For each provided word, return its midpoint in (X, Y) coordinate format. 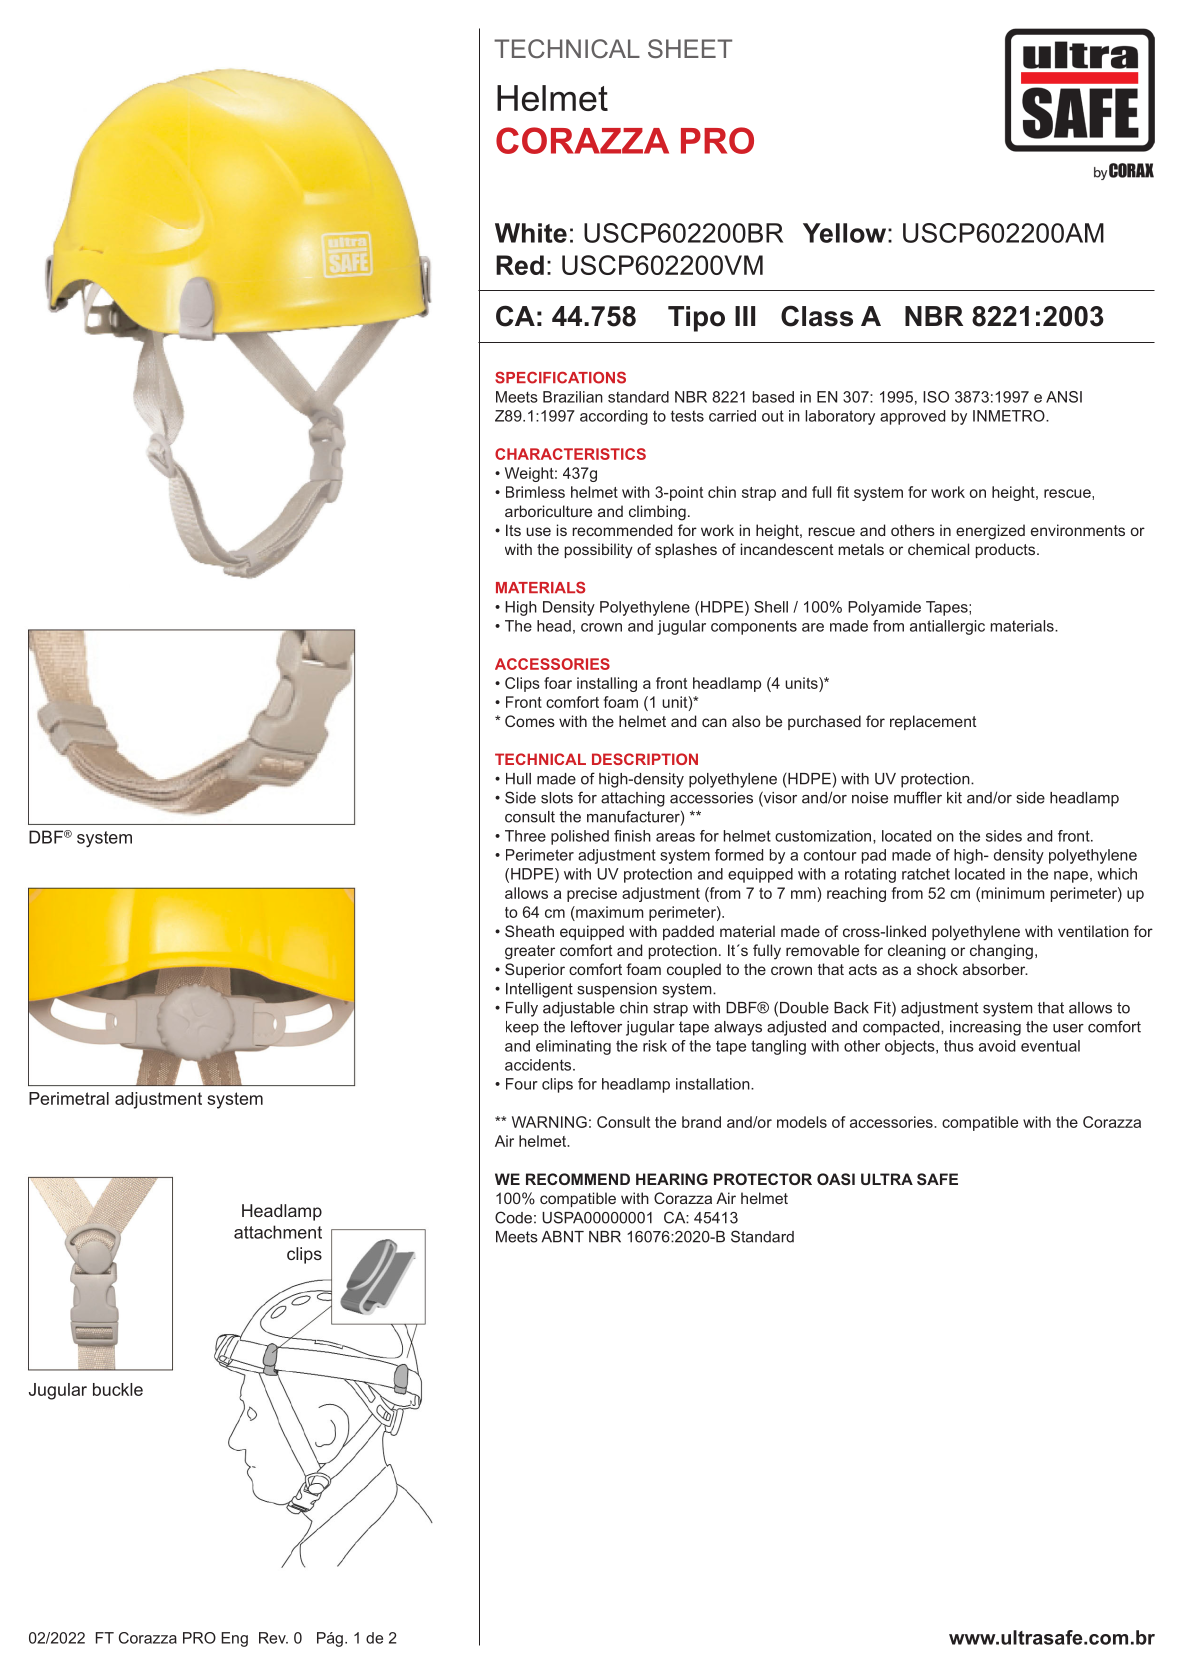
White (531, 233)
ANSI (1064, 397)
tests (687, 416)
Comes (530, 721)
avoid (997, 1046)
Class (817, 316)
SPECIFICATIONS (560, 377)
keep (522, 1028)
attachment (278, 1232)
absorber (995, 969)
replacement (933, 722)
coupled (694, 970)
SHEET (690, 48)
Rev (273, 1638)
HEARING (672, 1179)
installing (607, 684)
